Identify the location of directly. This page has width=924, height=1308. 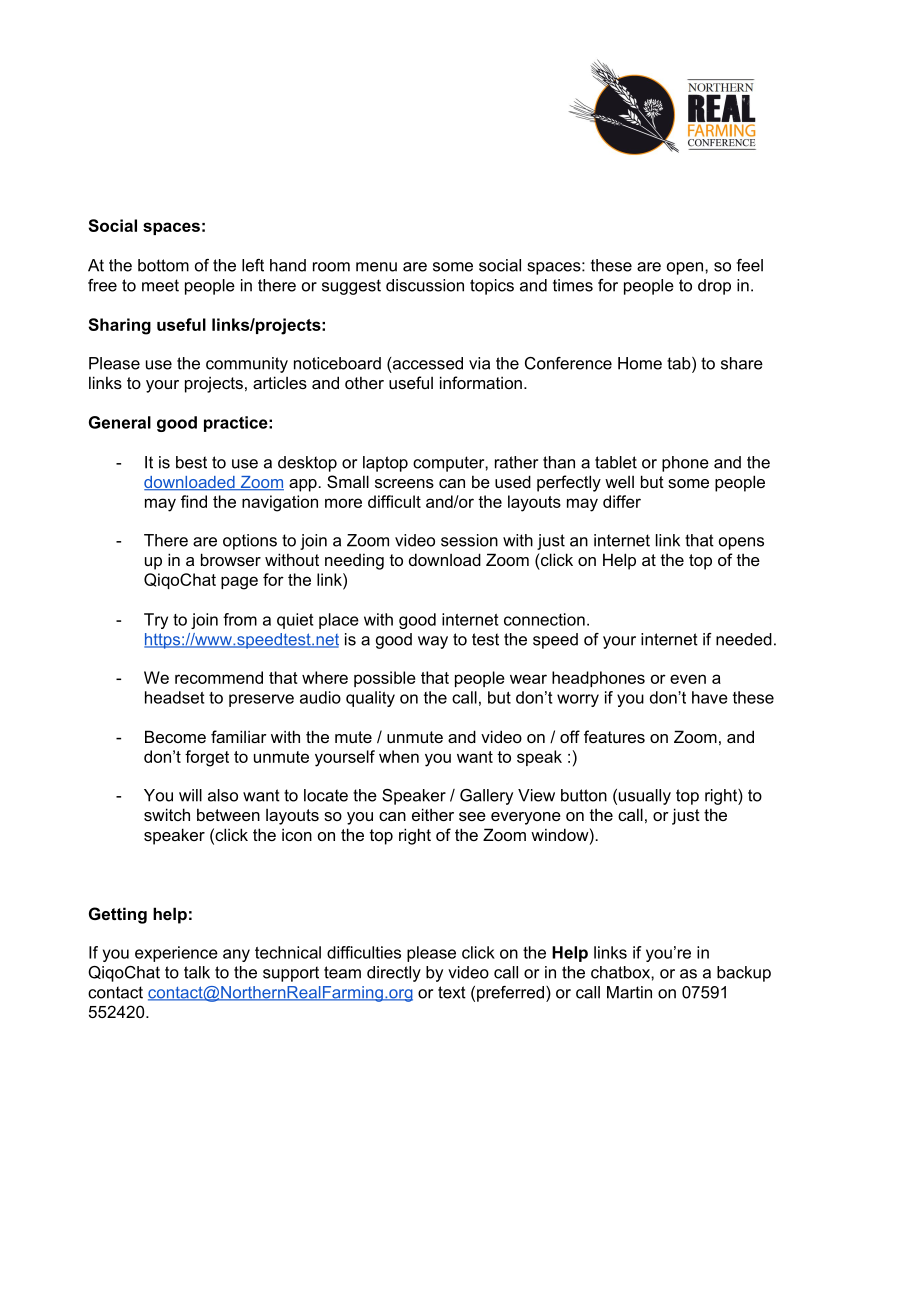
(394, 974).
